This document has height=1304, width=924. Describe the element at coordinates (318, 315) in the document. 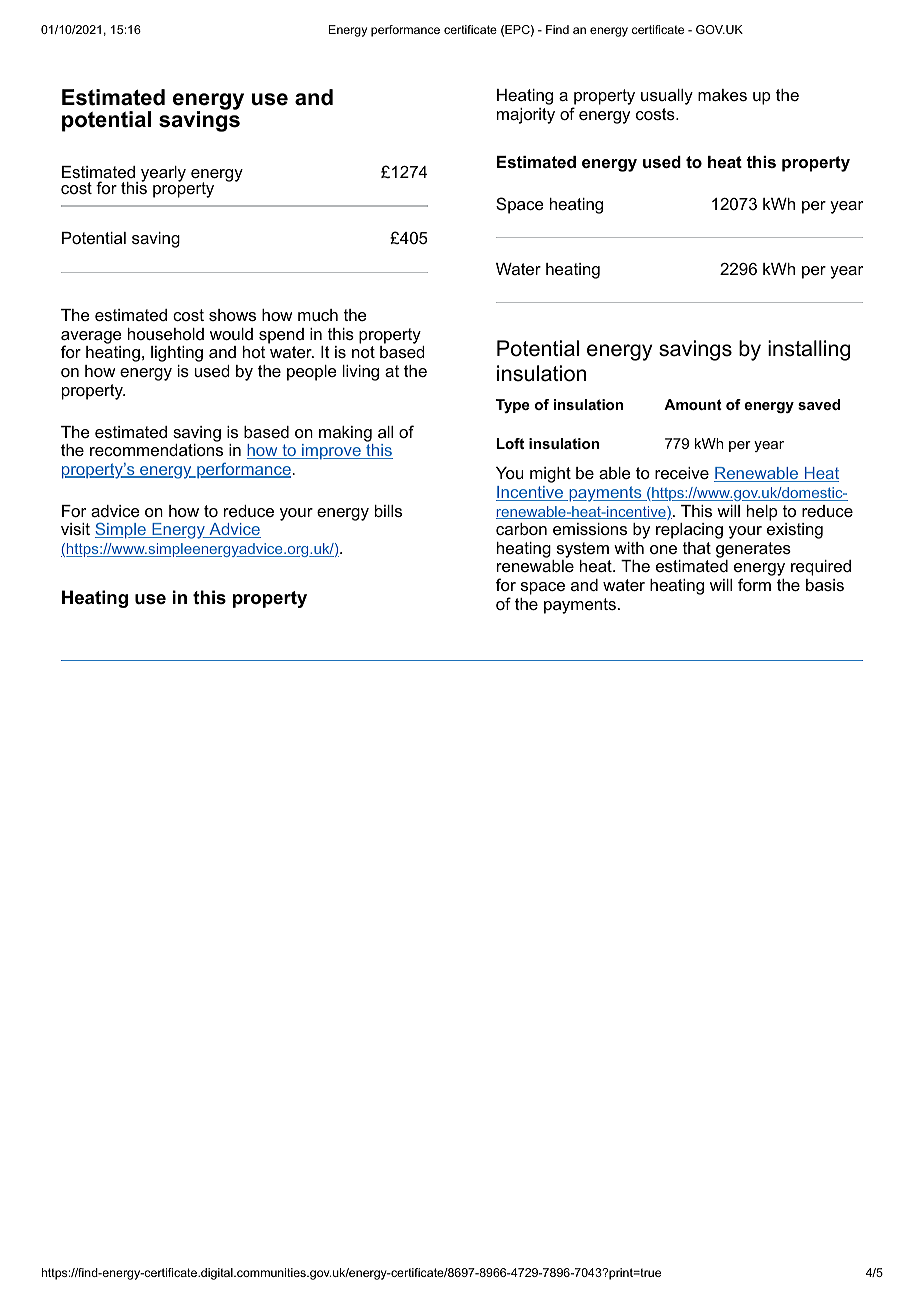

I see `much` at that location.
